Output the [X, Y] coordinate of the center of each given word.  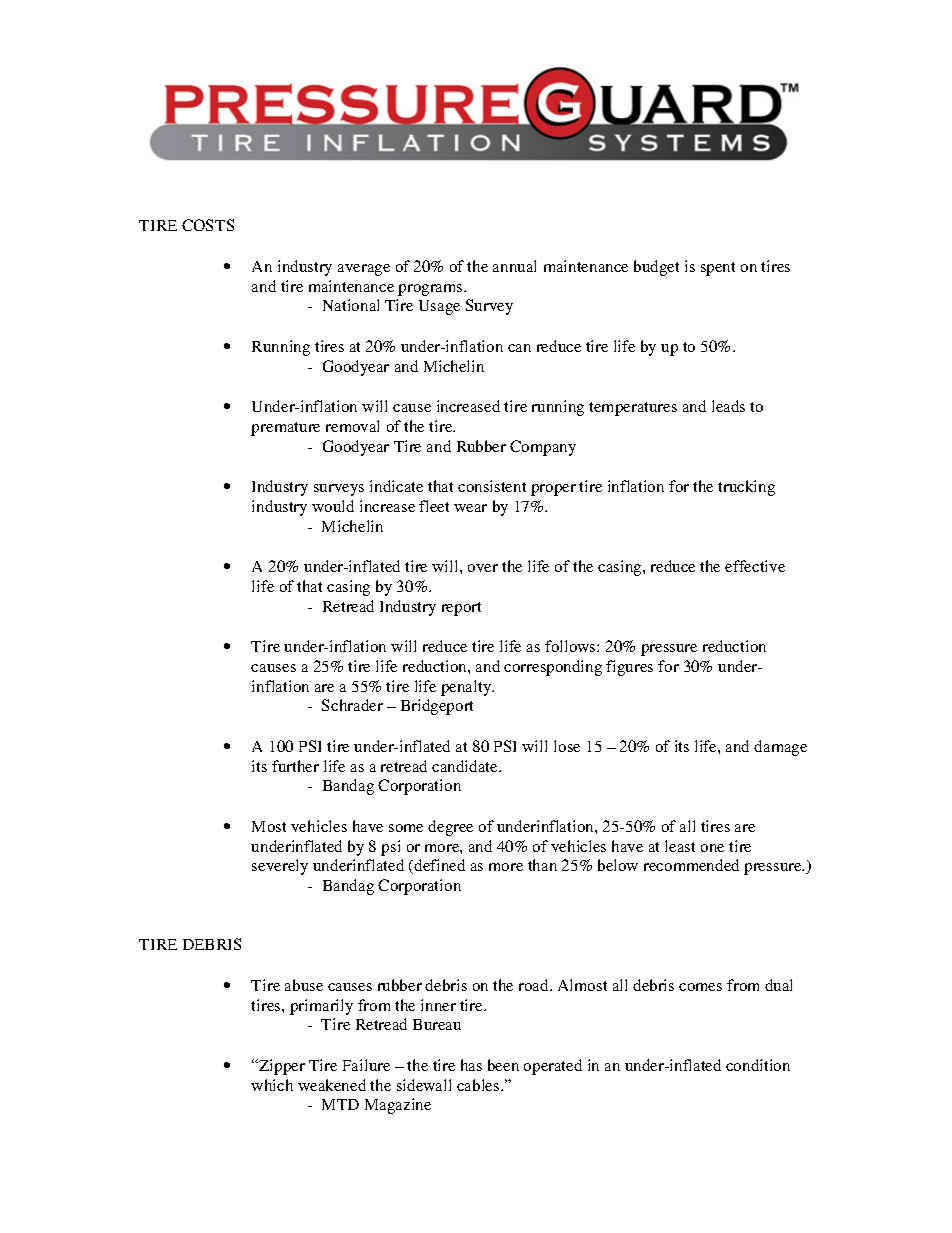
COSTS [208, 225]
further [295, 766]
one [712, 848]
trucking [746, 488]
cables [479, 1085]
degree [450, 828]
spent [718, 269]
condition [758, 1065]
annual [514, 266]
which [272, 1085]
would [333, 506]
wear [470, 508]
